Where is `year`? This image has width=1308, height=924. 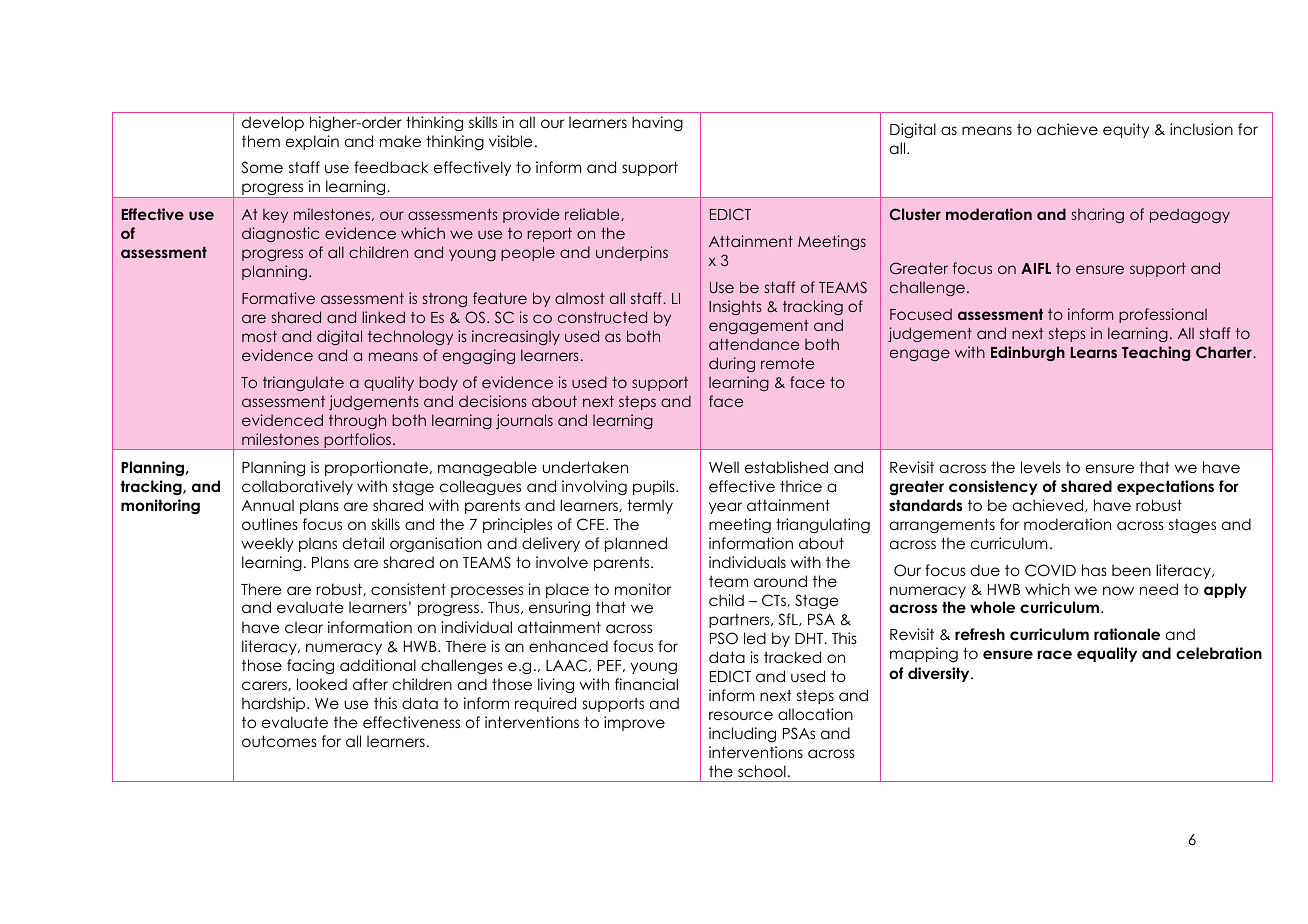 year is located at coordinates (725, 508).
